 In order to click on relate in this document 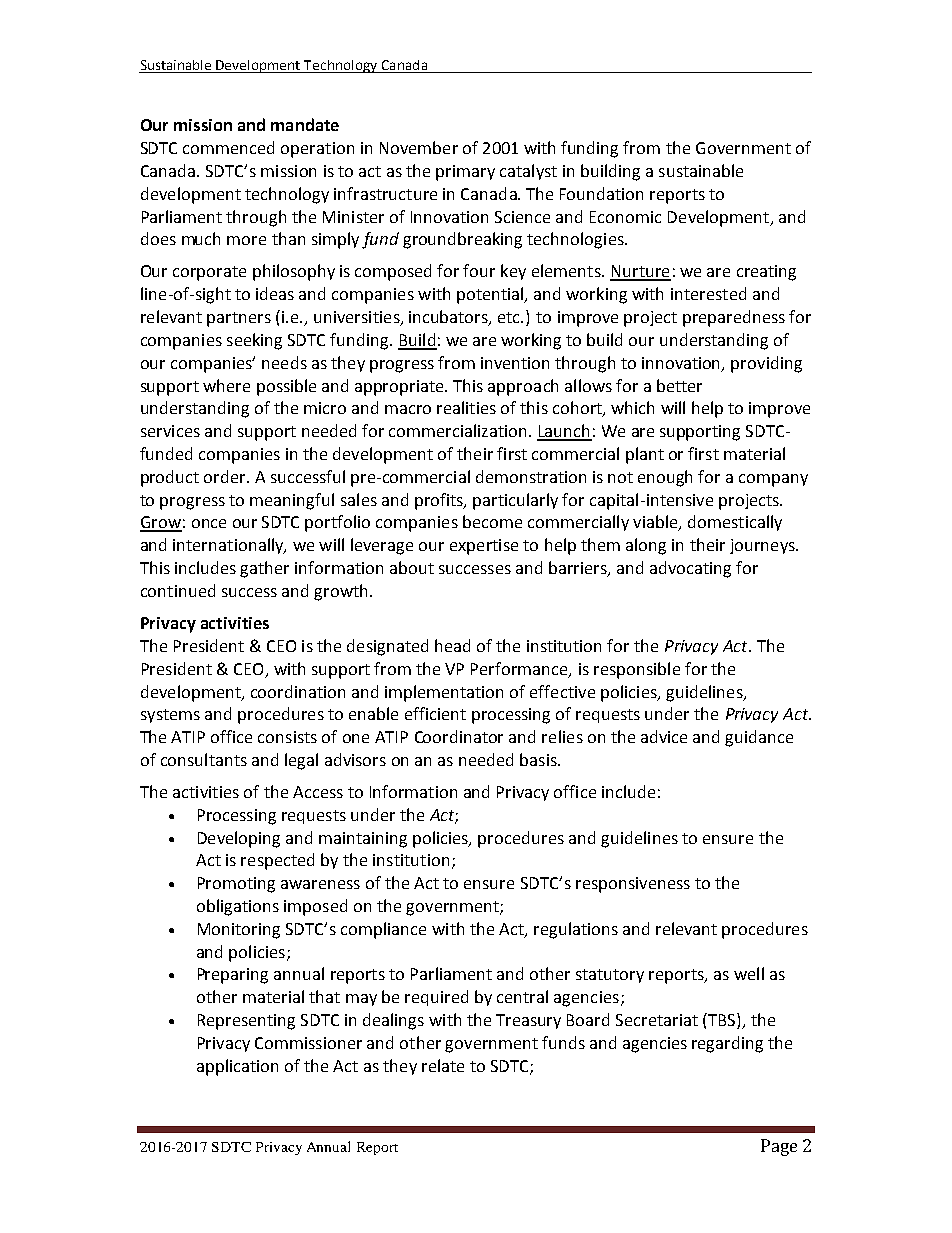, I will do `click(443, 1065)`.
